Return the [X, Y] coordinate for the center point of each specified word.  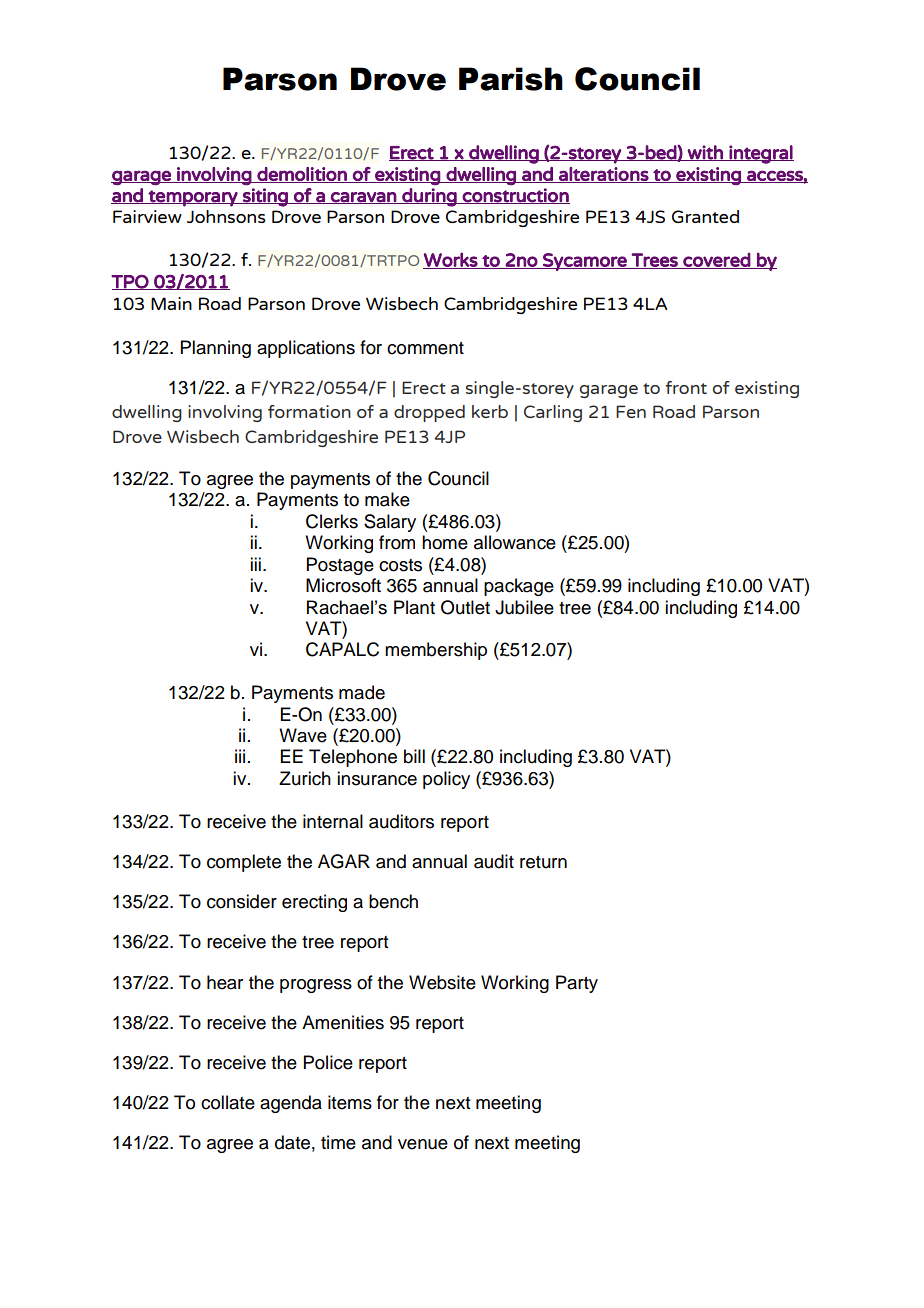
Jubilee [524, 607]
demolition [302, 175]
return [543, 862]
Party [577, 984]
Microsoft [343, 585]
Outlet [465, 607]
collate [228, 1102]
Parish [511, 79]
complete [244, 863]
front [686, 387]
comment [425, 348]
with [705, 153]
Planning [216, 349]
